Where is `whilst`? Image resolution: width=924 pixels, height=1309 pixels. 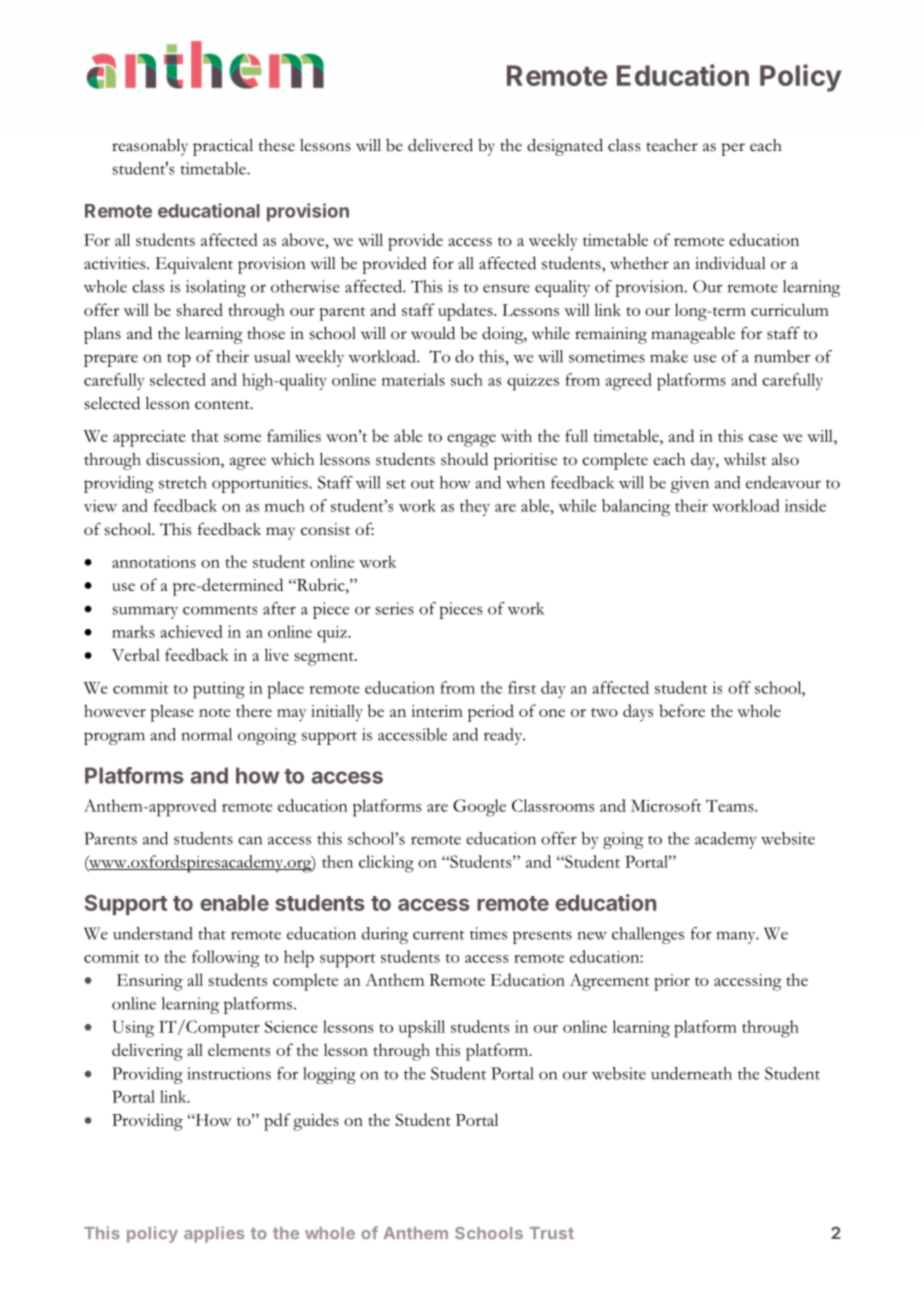
whilst is located at coordinates (745, 459).
